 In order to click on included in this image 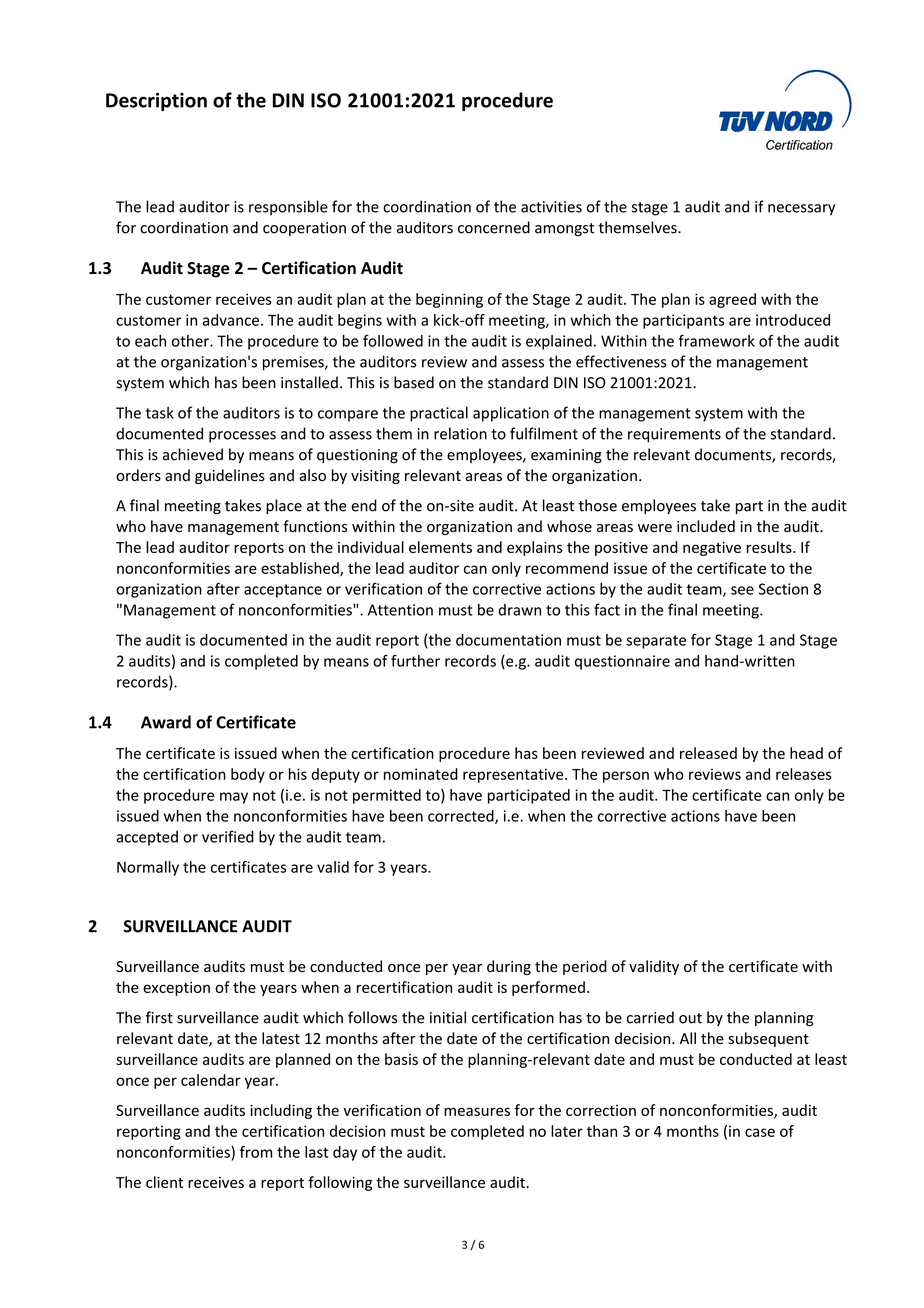, I will do `click(706, 526)`.
